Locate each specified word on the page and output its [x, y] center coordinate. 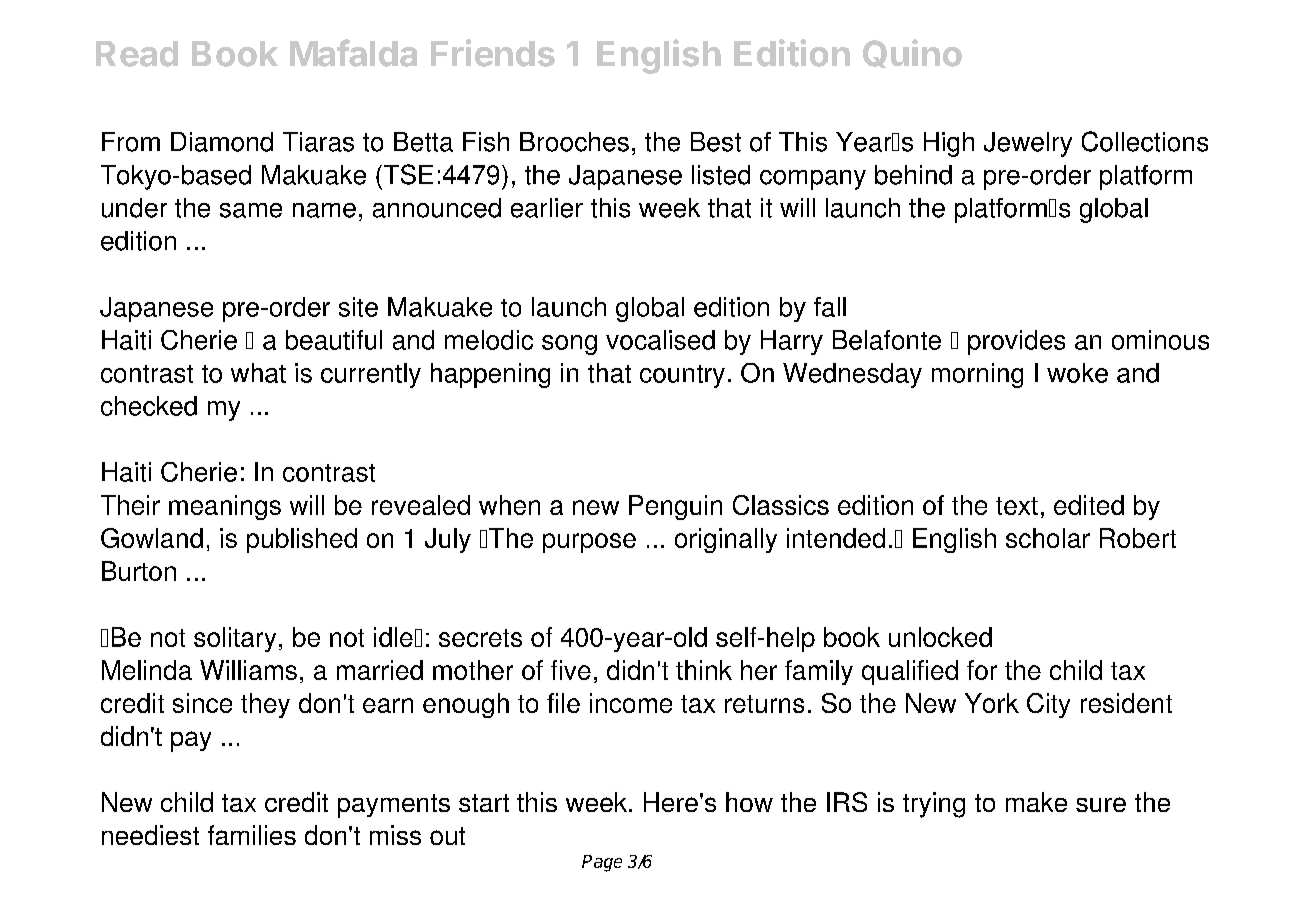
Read [137, 54]
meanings [225, 507]
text [1017, 506]
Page [602, 863]
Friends [493, 53]
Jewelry [1028, 144]
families [252, 835]
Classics [781, 505]
